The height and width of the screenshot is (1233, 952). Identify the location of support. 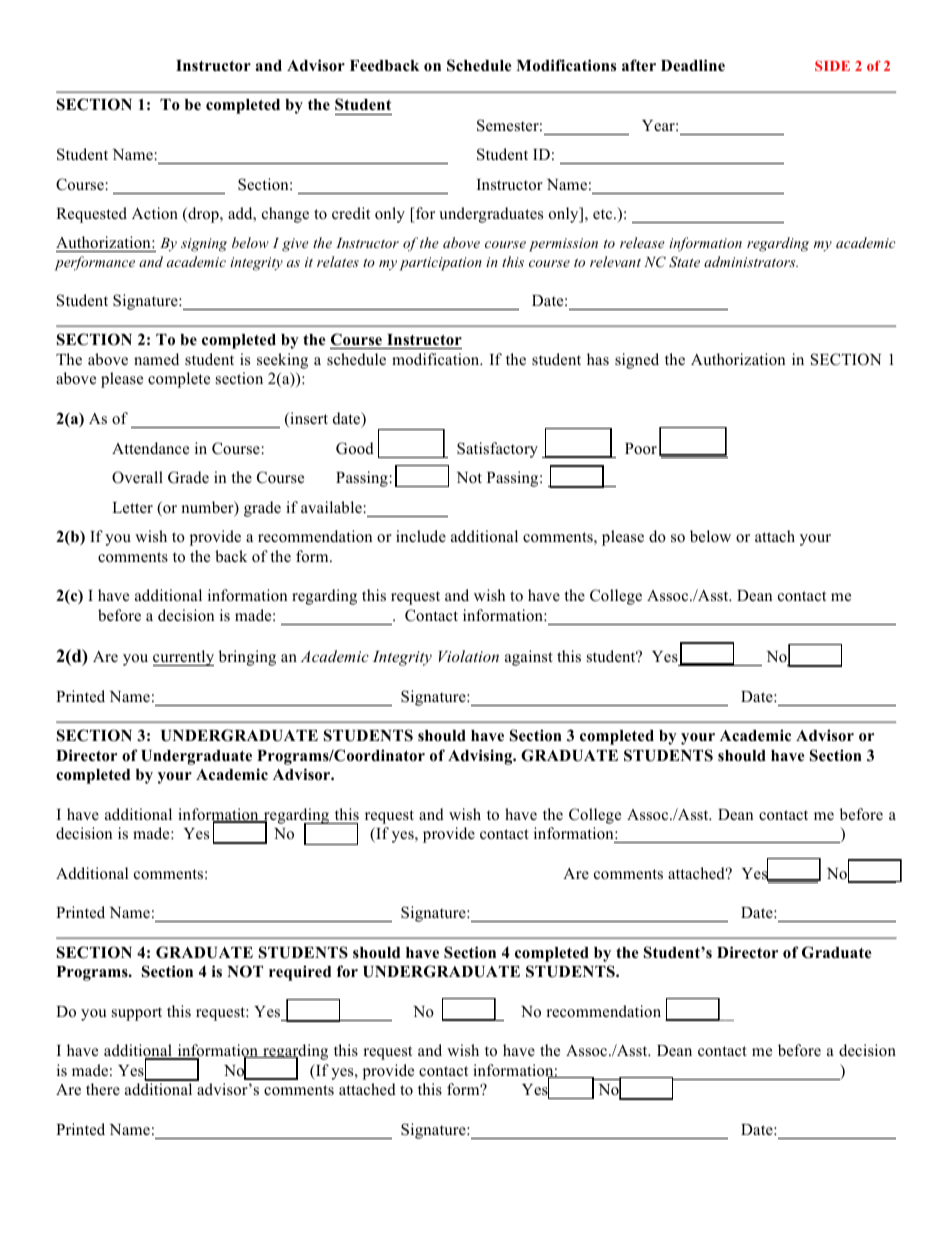
(137, 1014).
